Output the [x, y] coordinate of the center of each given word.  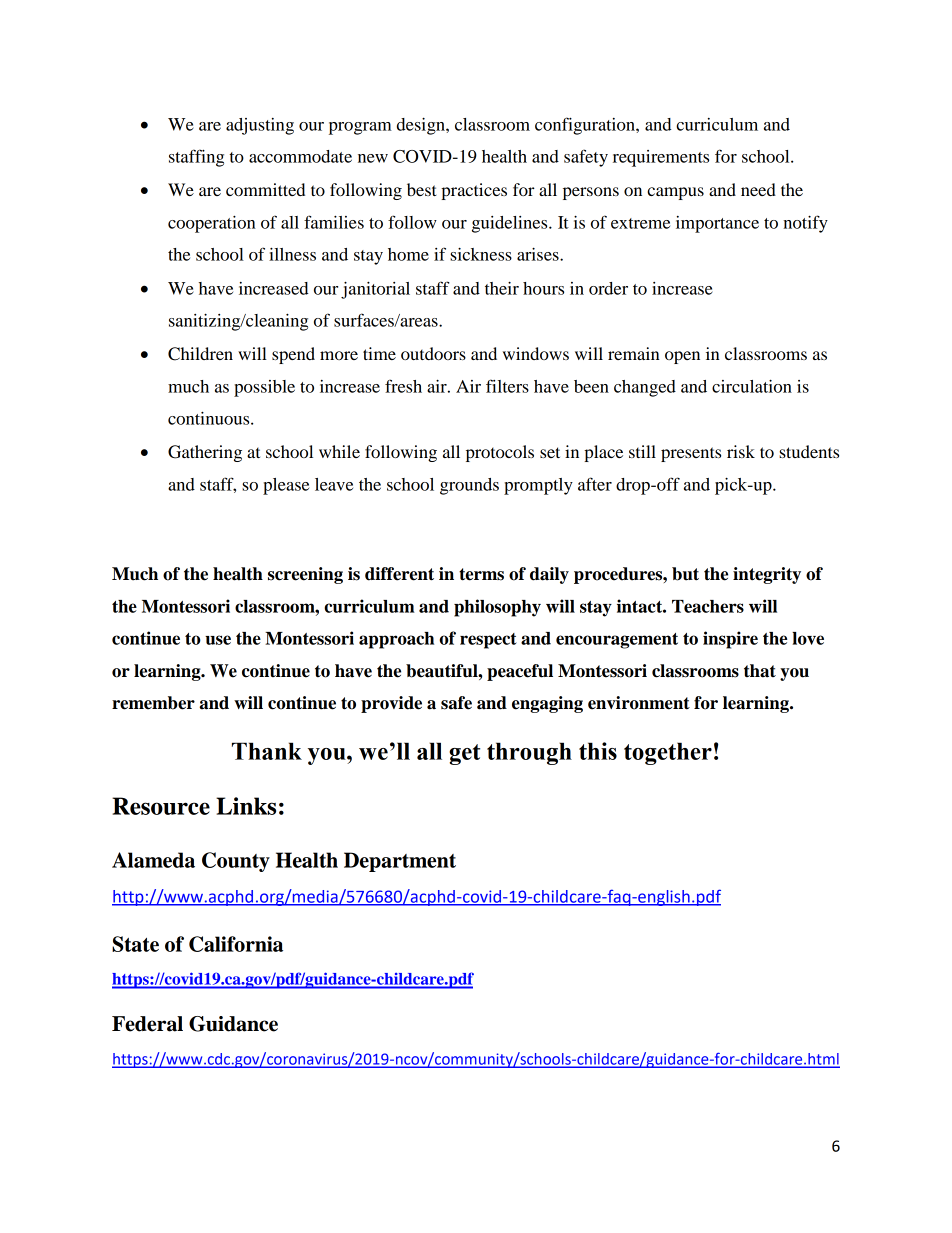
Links [246, 806]
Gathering [205, 453]
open [682, 357]
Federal [147, 1024]
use [218, 640]
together [668, 753]
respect [488, 641]
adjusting [260, 126]
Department [400, 862]
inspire [730, 640]
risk [741, 451]
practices [474, 191]
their [502, 288]
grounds [469, 486]
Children [200, 354]
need [758, 189]
